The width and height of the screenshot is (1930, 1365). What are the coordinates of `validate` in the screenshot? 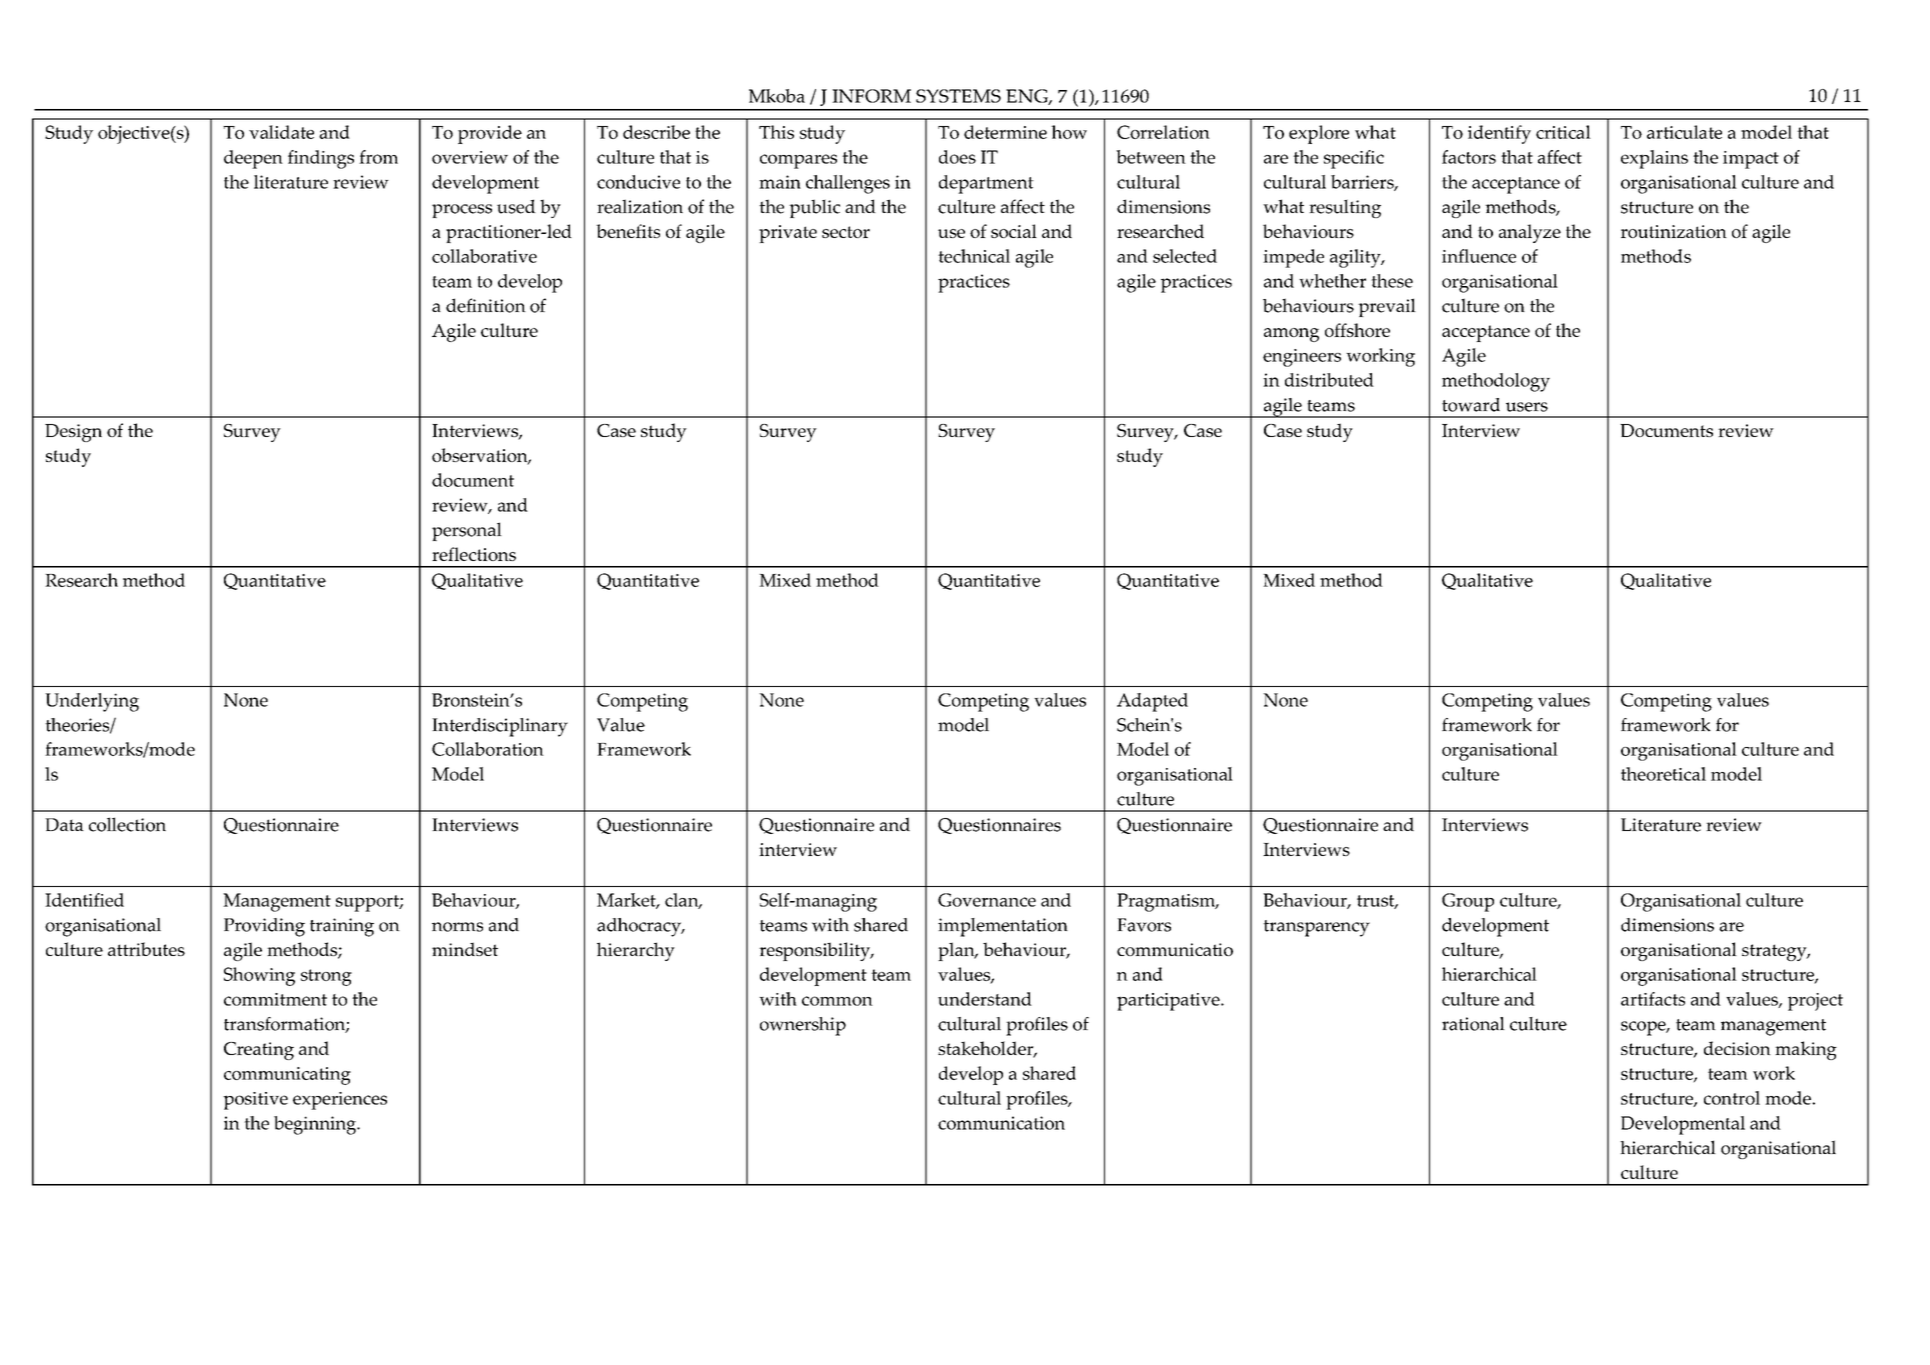 It's located at (281, 132).
